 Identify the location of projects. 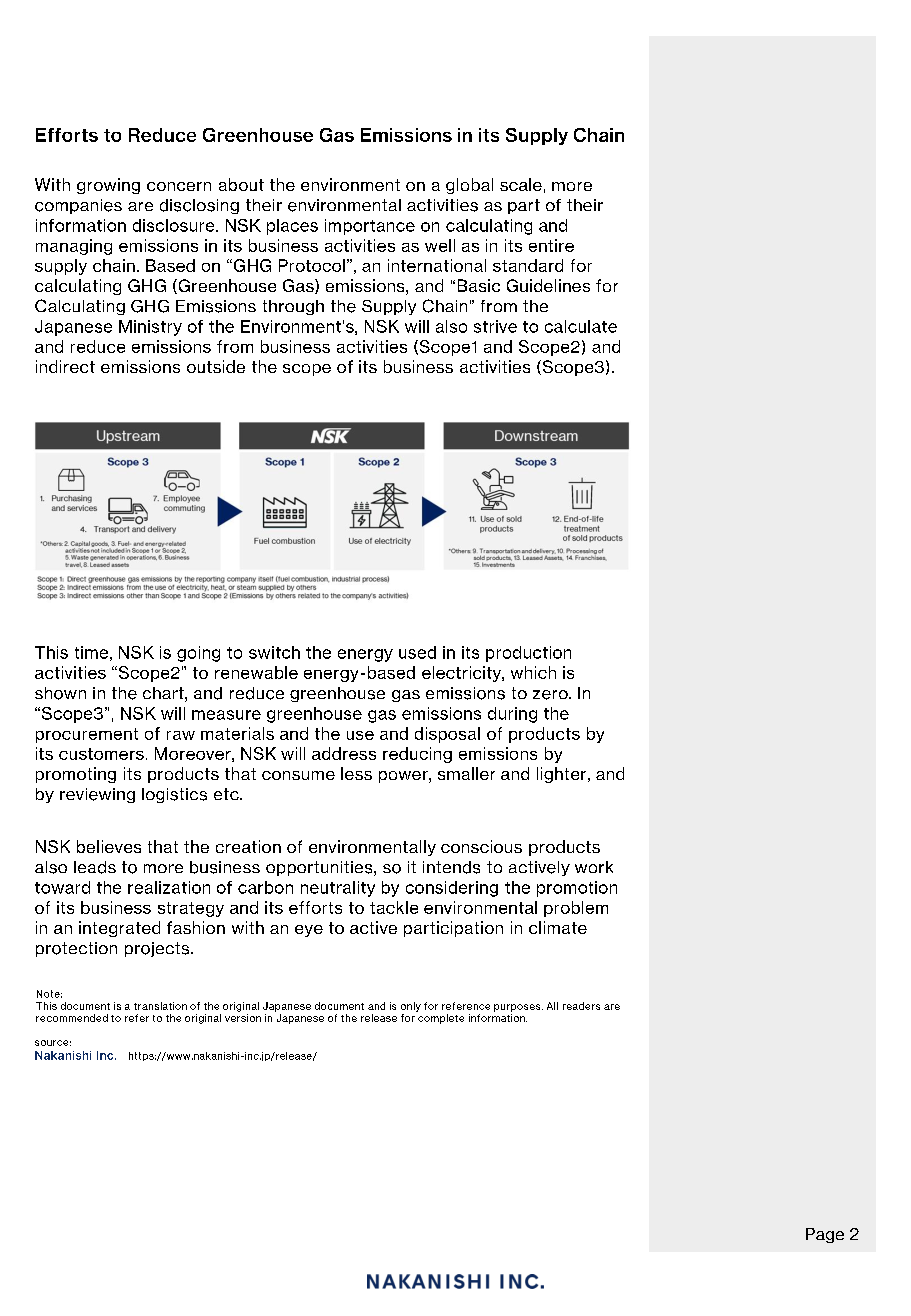
(158, 949).
